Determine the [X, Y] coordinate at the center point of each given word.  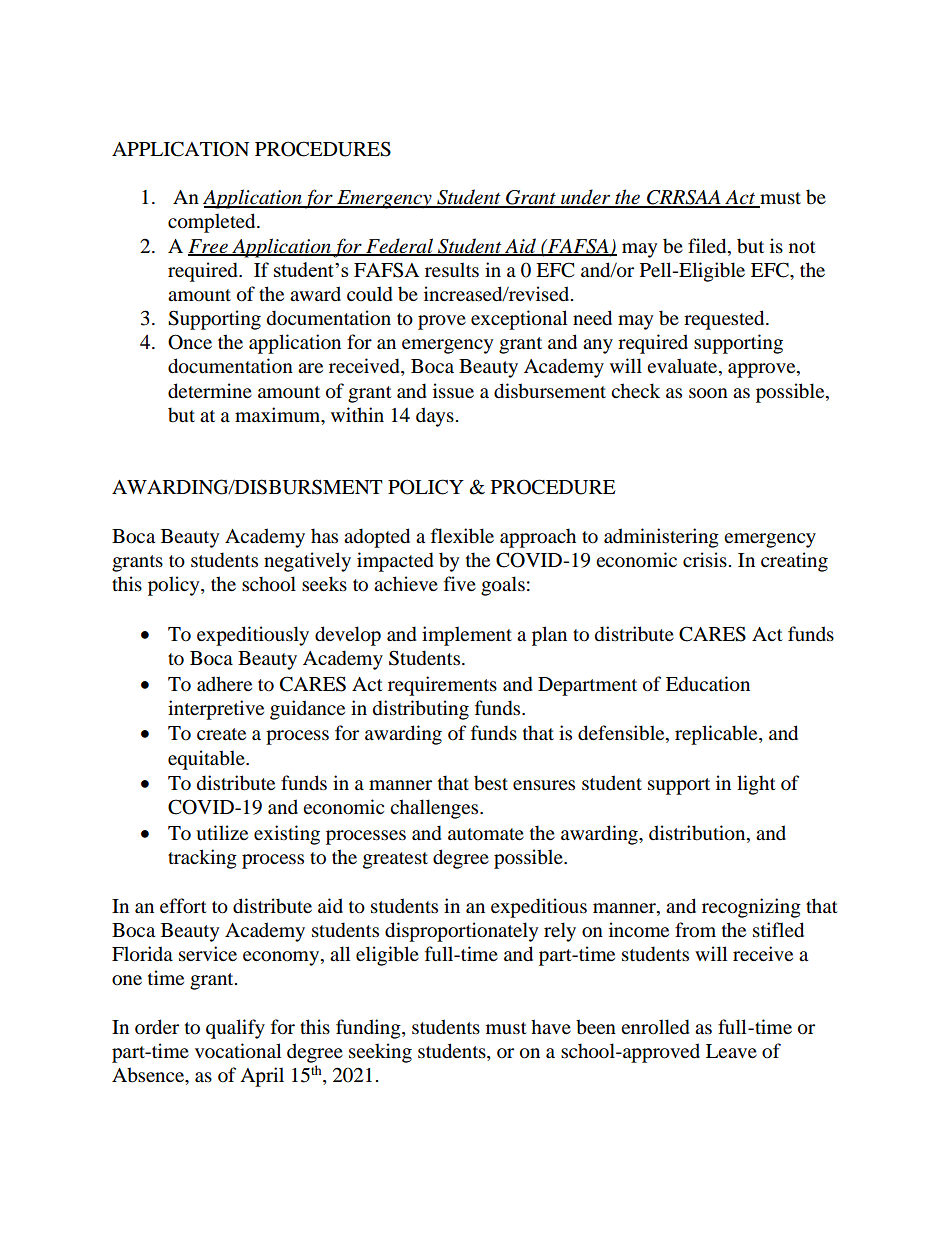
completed [213, 223]
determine [210, 391]
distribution [698, 834]
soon [708, 393]
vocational [238, 1051]
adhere [224, 683]
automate [486, 834]
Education [708, 684]
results [452, 270]
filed [708, 246]
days [435, 417]
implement [467, 636]
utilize [222, 833]
